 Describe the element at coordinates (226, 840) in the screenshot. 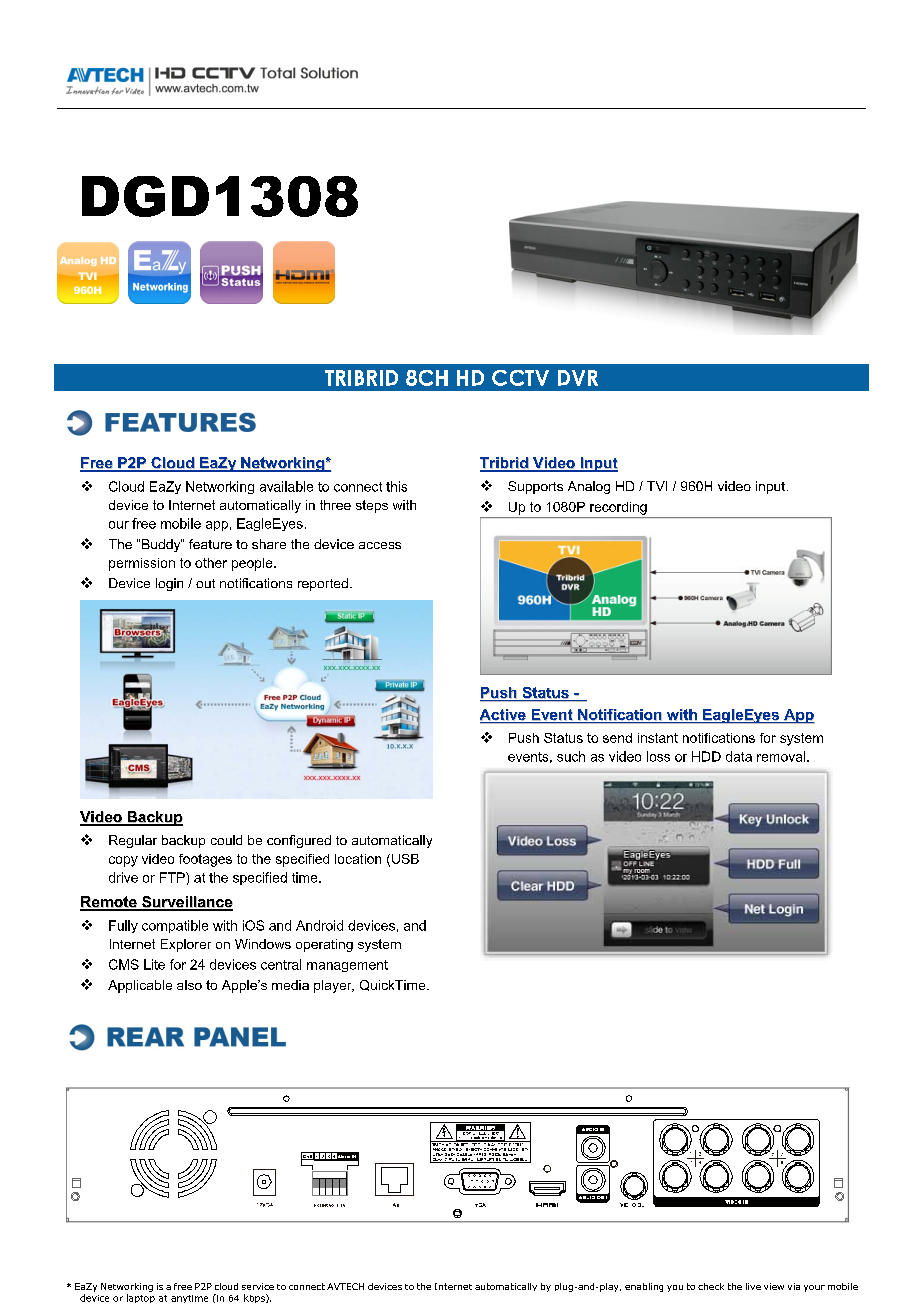

I see `could` at that location.
